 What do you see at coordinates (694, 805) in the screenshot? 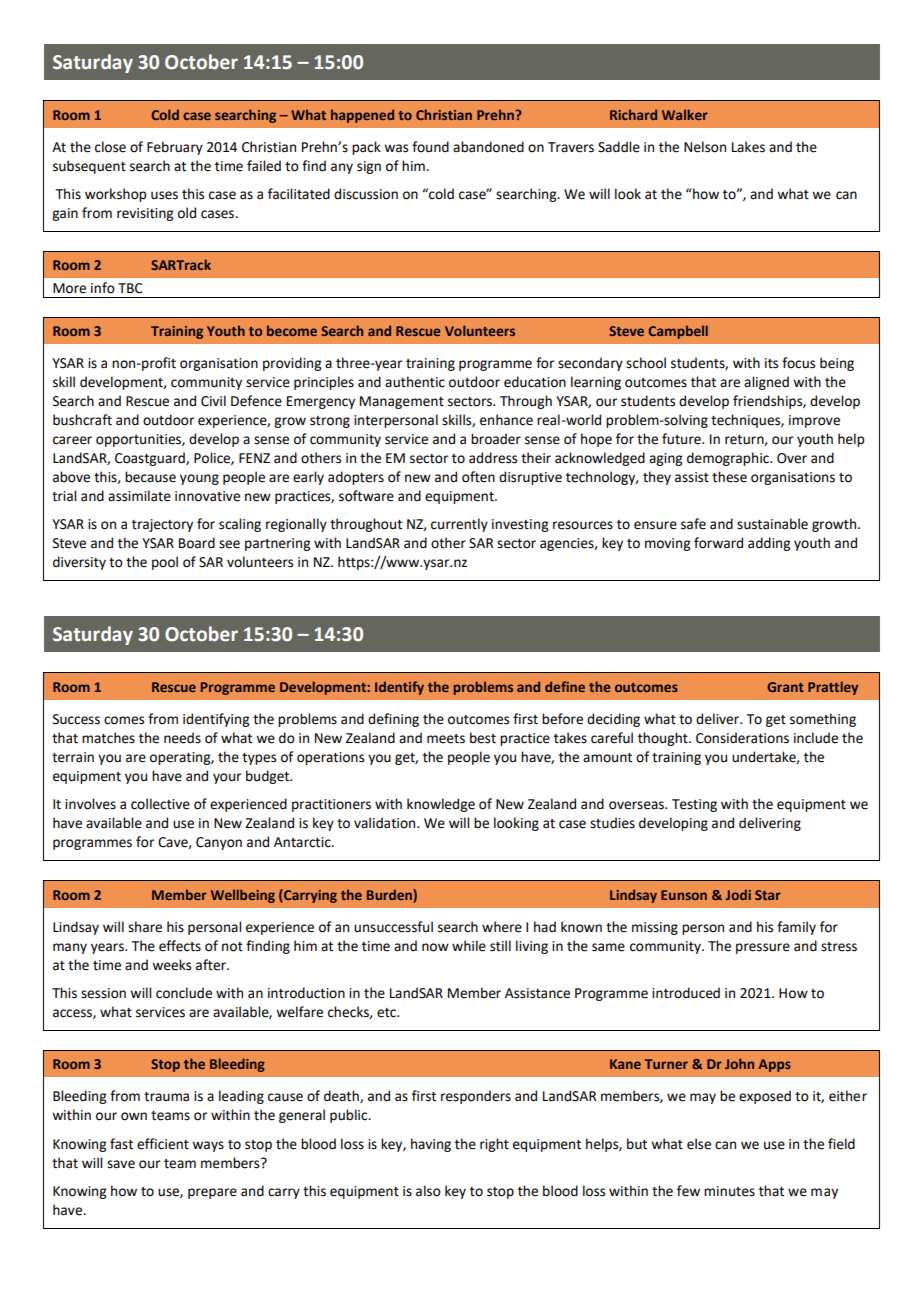
I see `Testing` at bounding box center [694, 805].
